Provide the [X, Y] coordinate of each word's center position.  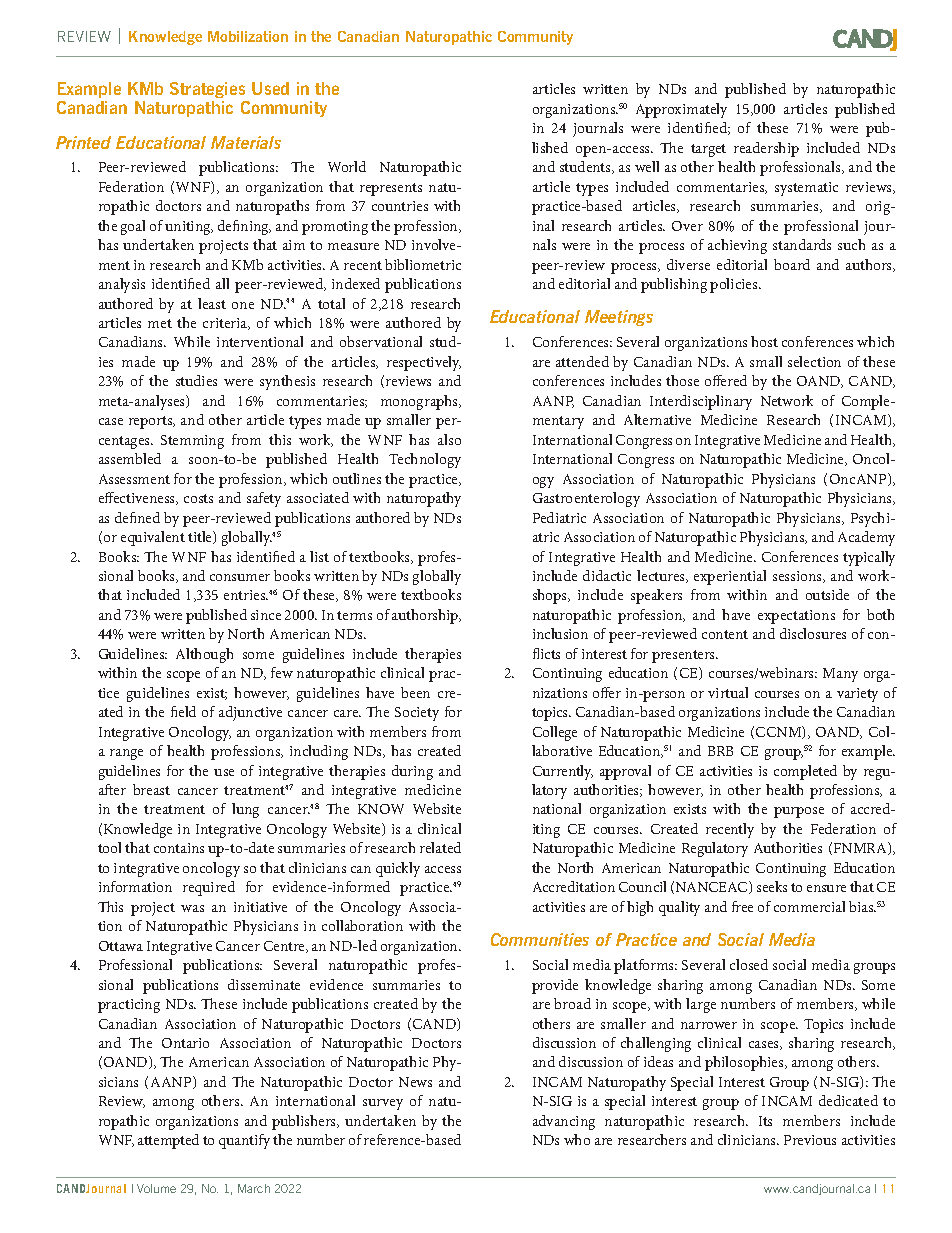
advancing [564, 1122]
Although [204, 655]
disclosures [813, 633]
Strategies [207, 90]
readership [766, 149]
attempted [168, 1141]
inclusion [560, 633]
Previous [810, 1140]
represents [391, 189]
